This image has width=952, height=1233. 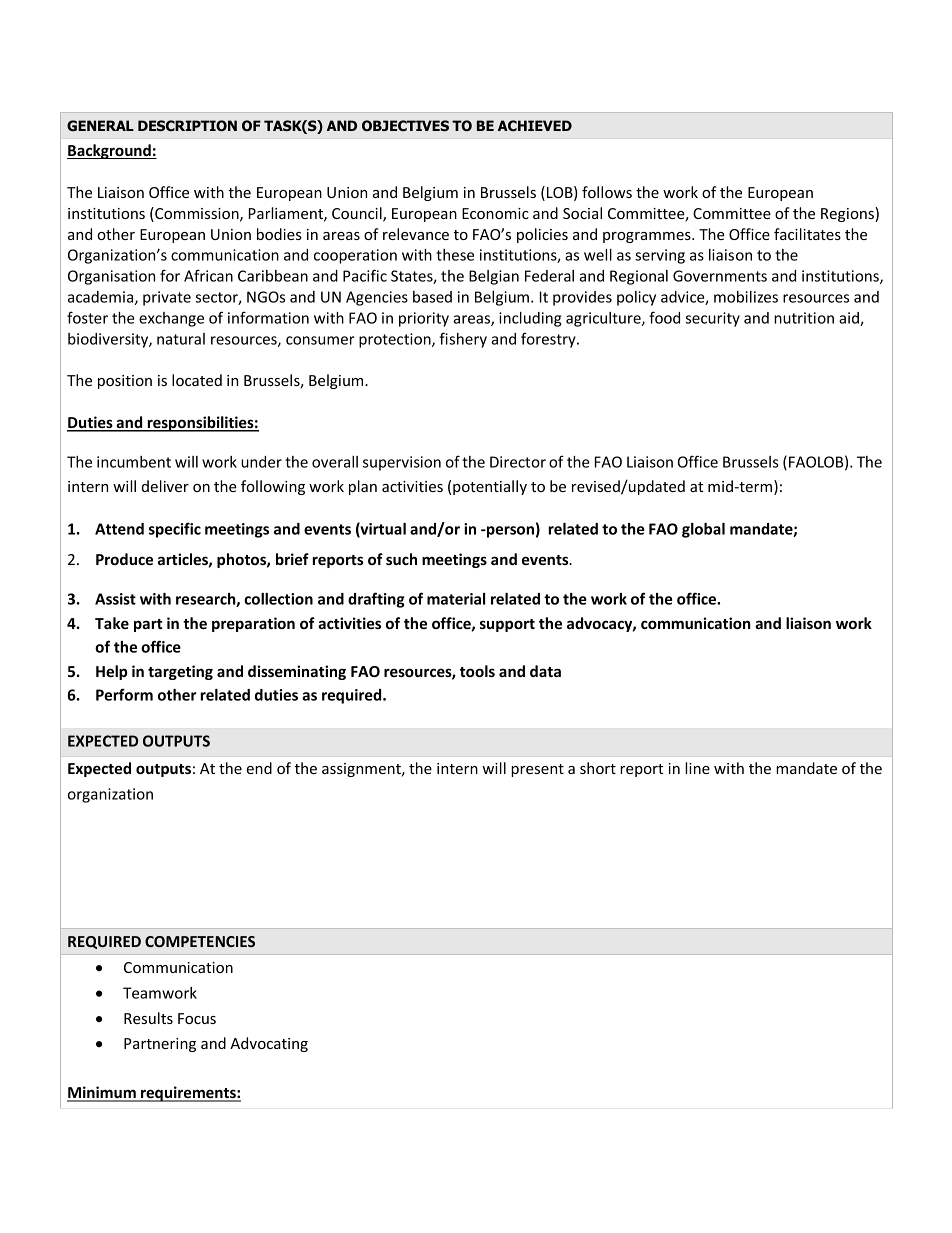 I want to click on line, so click(x=697, y=768).
